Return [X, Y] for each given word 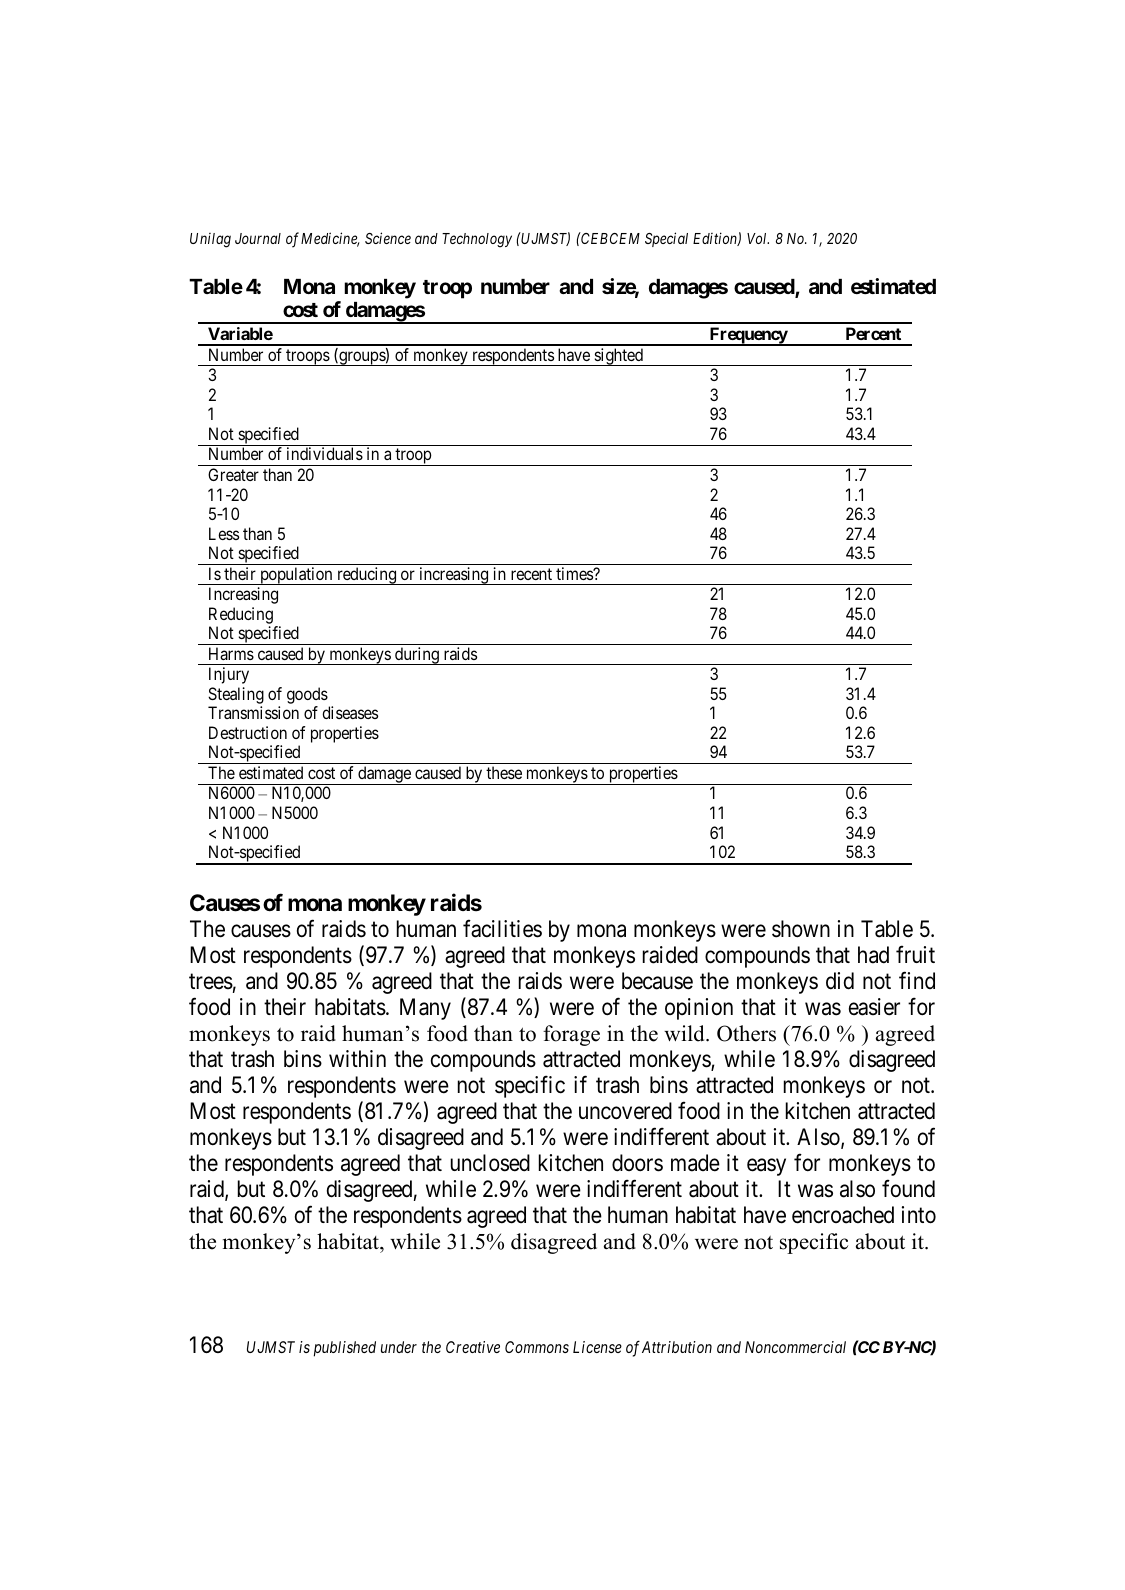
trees [211, 982]
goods [307, 695]
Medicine [330, 239]
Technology [477, 240]
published [345, 1349]
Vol [758, 238]
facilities [502, 928]
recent [531, 574]
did [840, 981]
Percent [873, 333]
